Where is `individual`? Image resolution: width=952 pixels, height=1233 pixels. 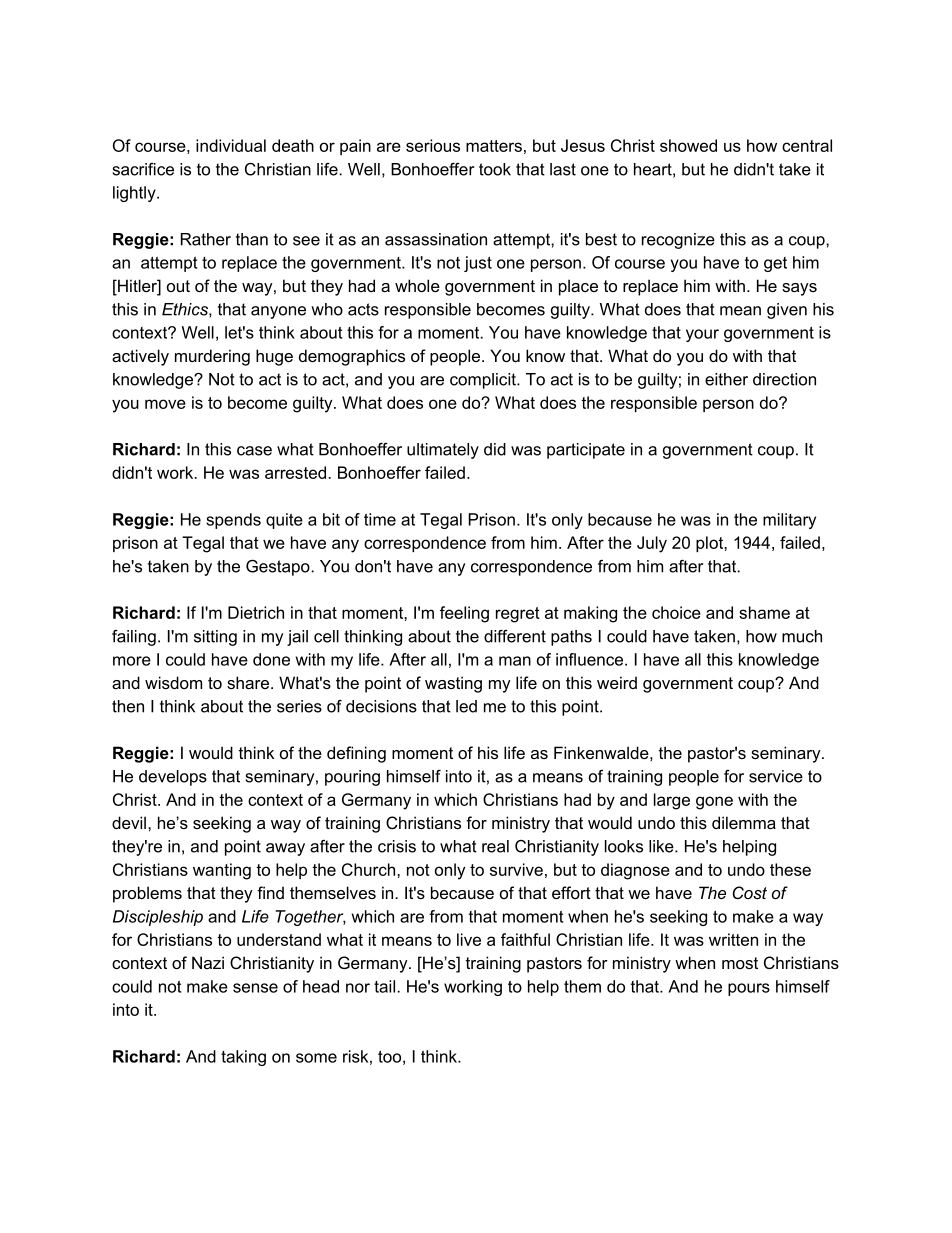
individual is located at coordinates (231, 145).
